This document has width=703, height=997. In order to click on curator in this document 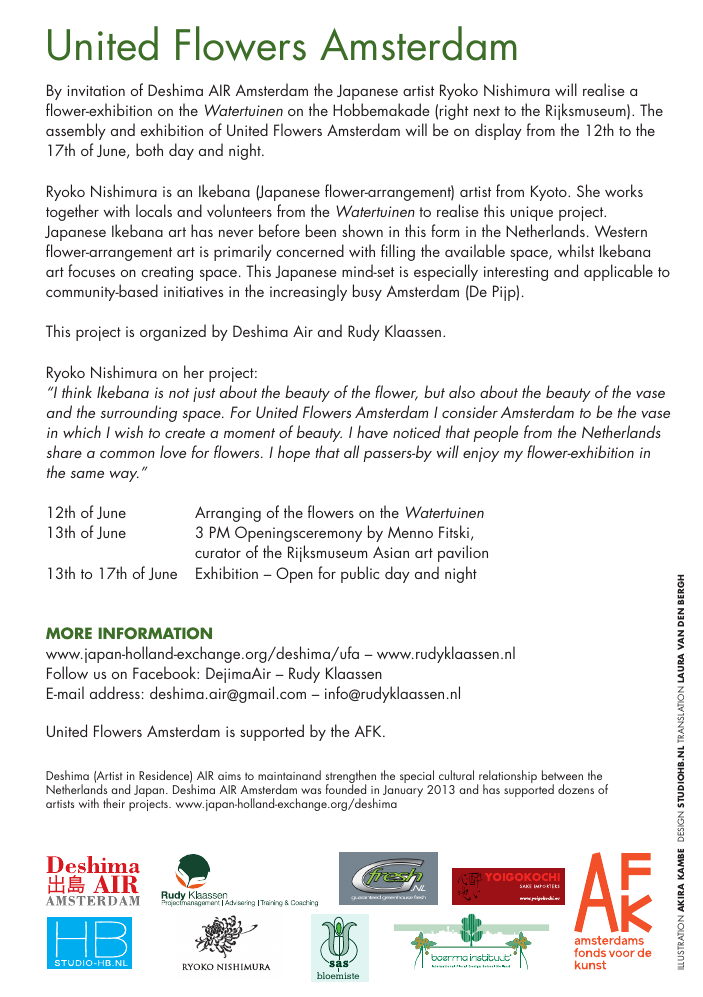, I will do `click(218, 553)`.
